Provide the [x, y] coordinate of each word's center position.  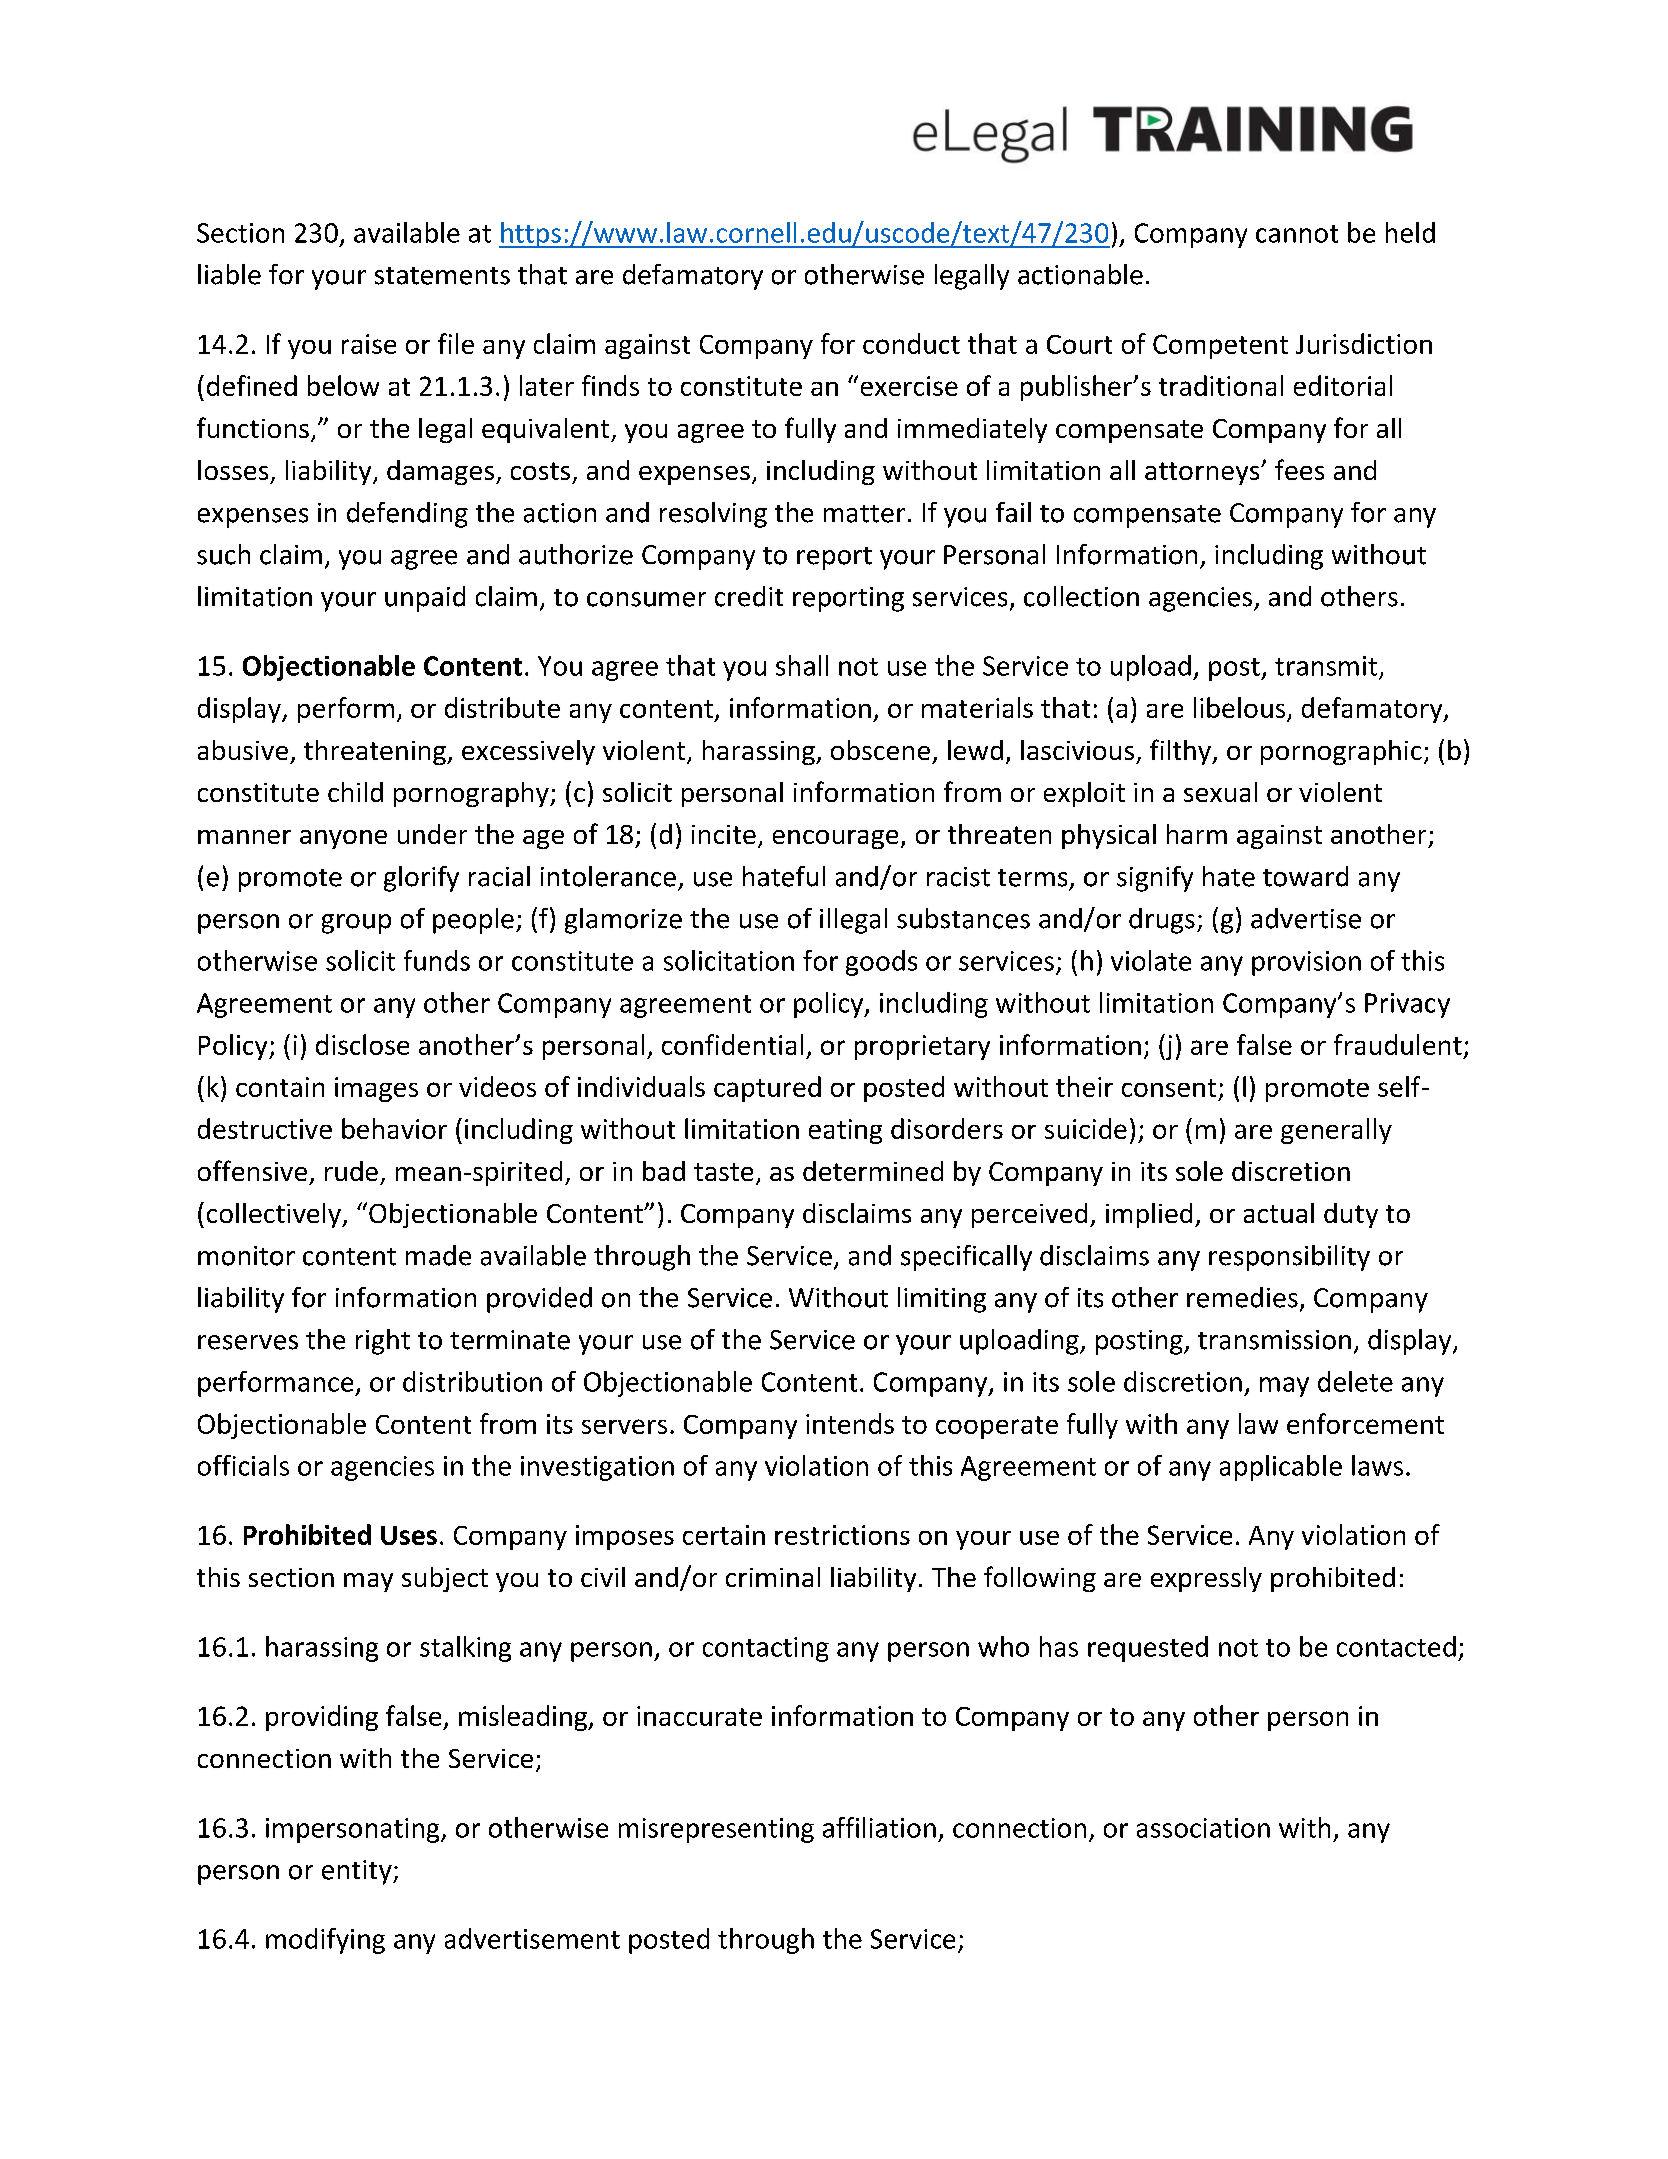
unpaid [425, 599]
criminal [773, 1577]
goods [881, 963]
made [438, 1255]
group [356, 924]
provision [1306, 963]
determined [873, 1171]
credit [749, 596]
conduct [911, 343]
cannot [1297, 234]
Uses [409, 1535]
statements [442, 276]
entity [358, 1872]
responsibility [1289, 1258]
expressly [1206, 1579]
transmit [1326, 666]
